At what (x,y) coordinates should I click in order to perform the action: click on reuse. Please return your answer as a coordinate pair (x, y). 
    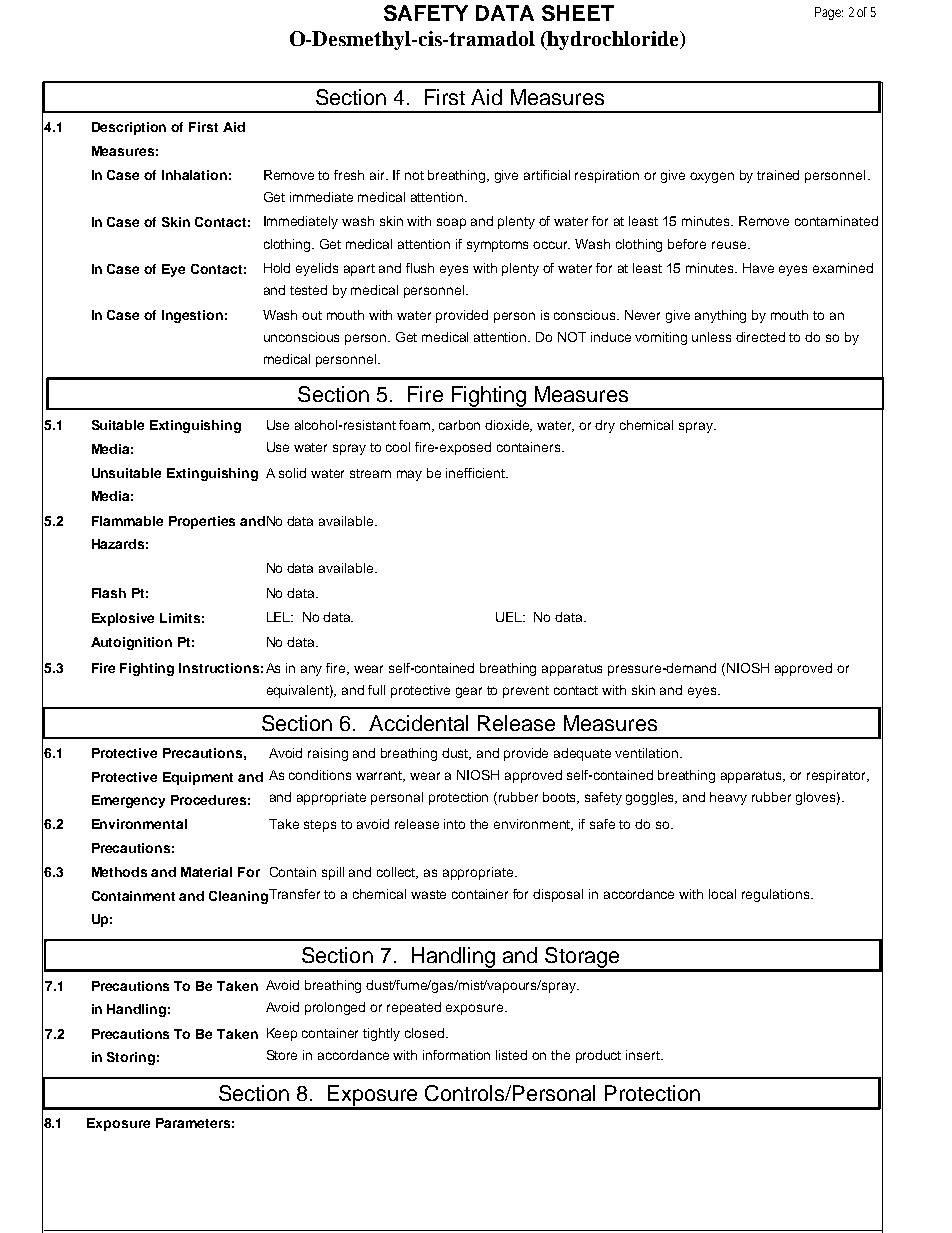
    Looking at the image, I should click on (730, 245).
